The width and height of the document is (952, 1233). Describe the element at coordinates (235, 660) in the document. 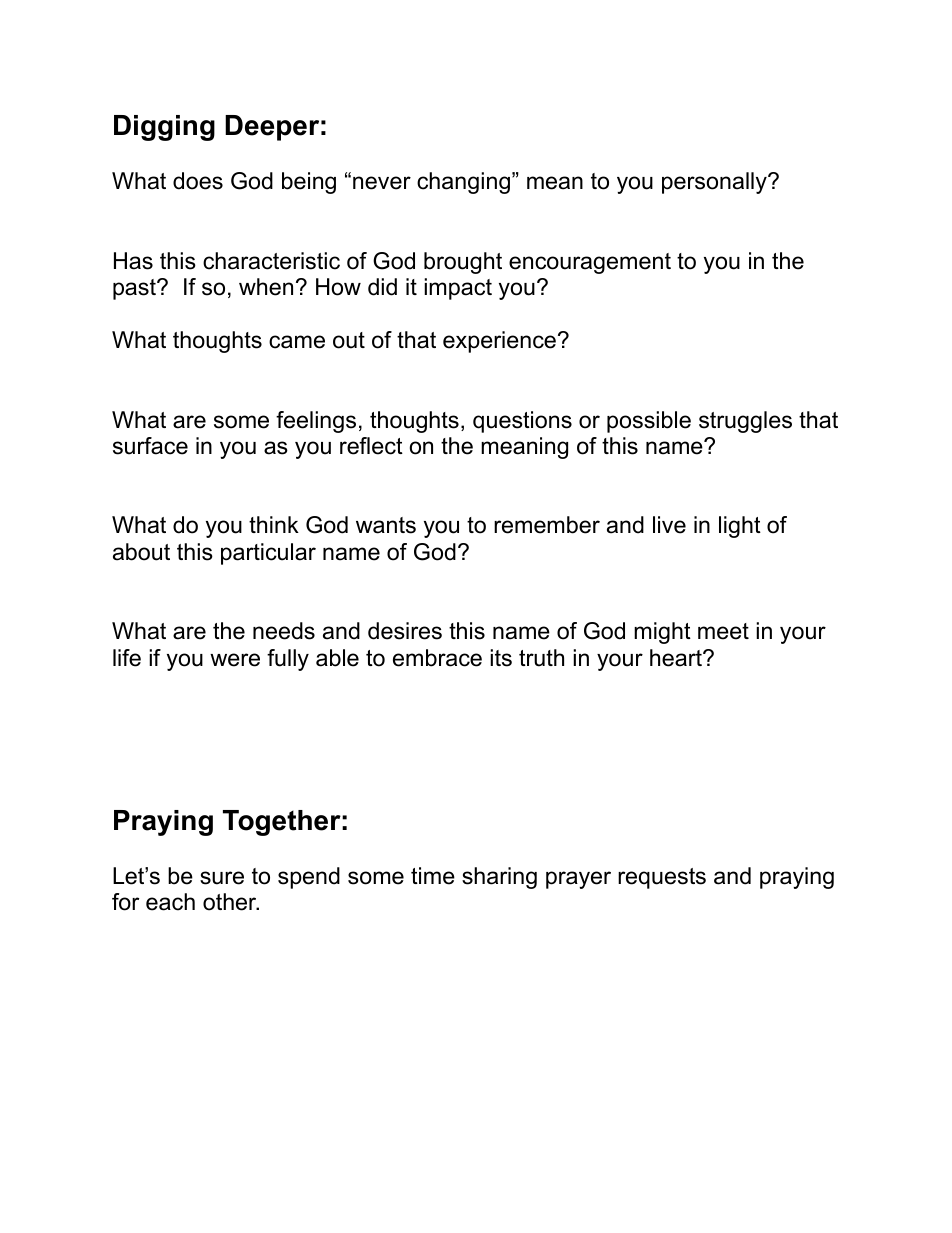

I see `were` at that location.
